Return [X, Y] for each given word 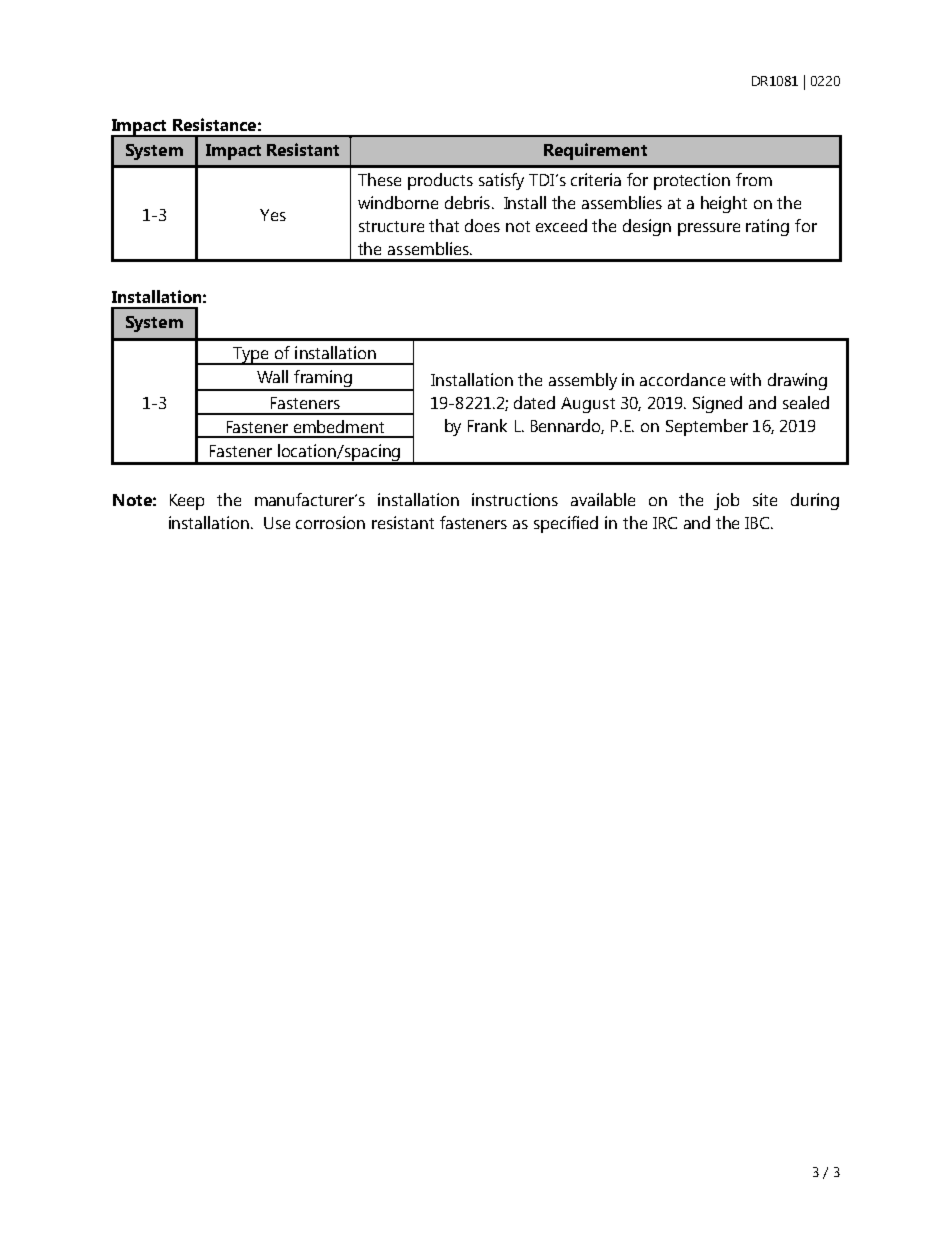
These [379, 179]
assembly [583, 381]
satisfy [501, 181]
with [745, 379]
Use [277, 523]
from [754, 179]
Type [251, 356]
